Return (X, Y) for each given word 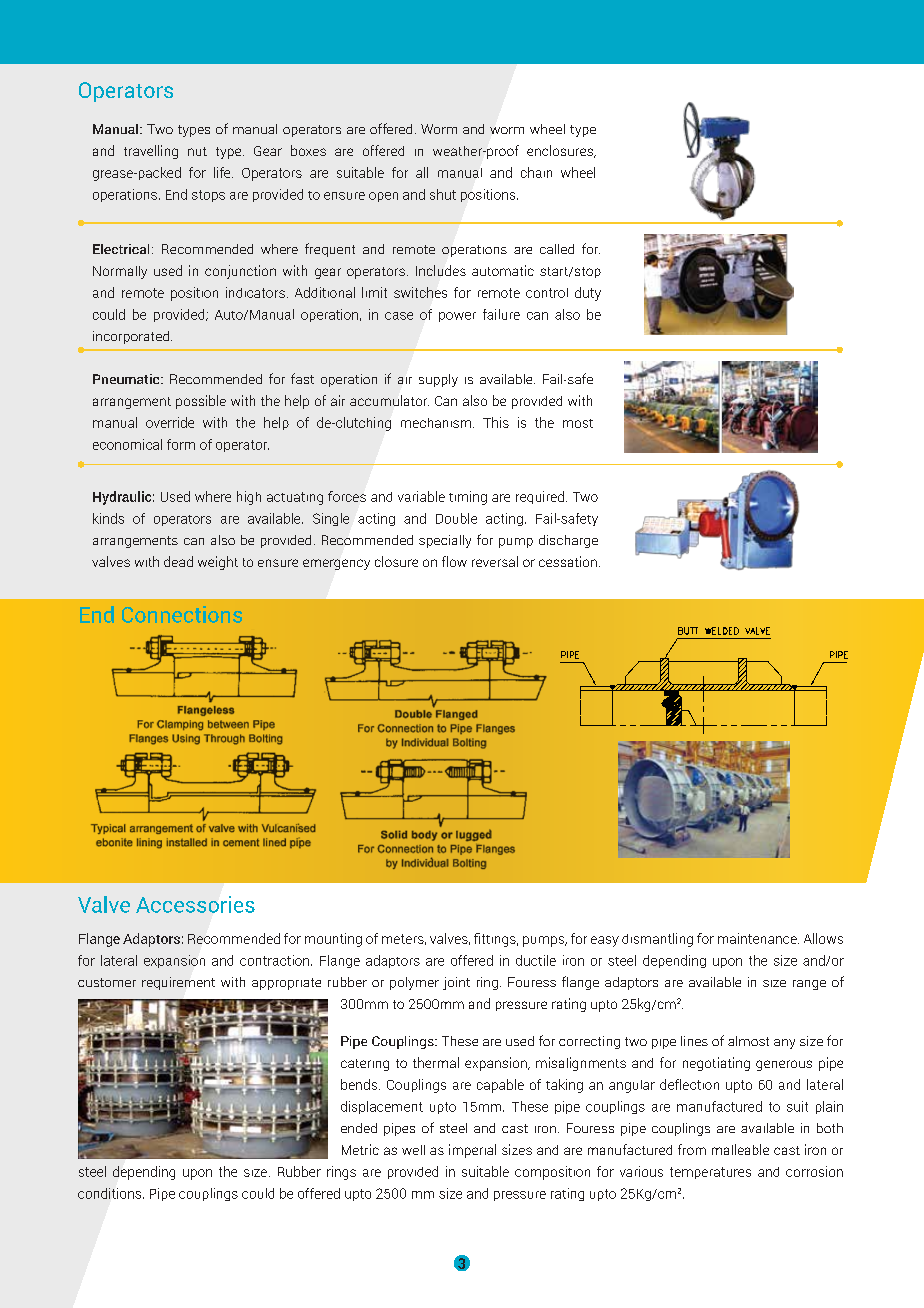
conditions (111, 1193)
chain (536, 172)
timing (468, 498)
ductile (536, 960)
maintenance (758, 938)
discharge (568, 541)
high (249, 498)
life (223, 172)
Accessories (195, 904)
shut (443, 194)
